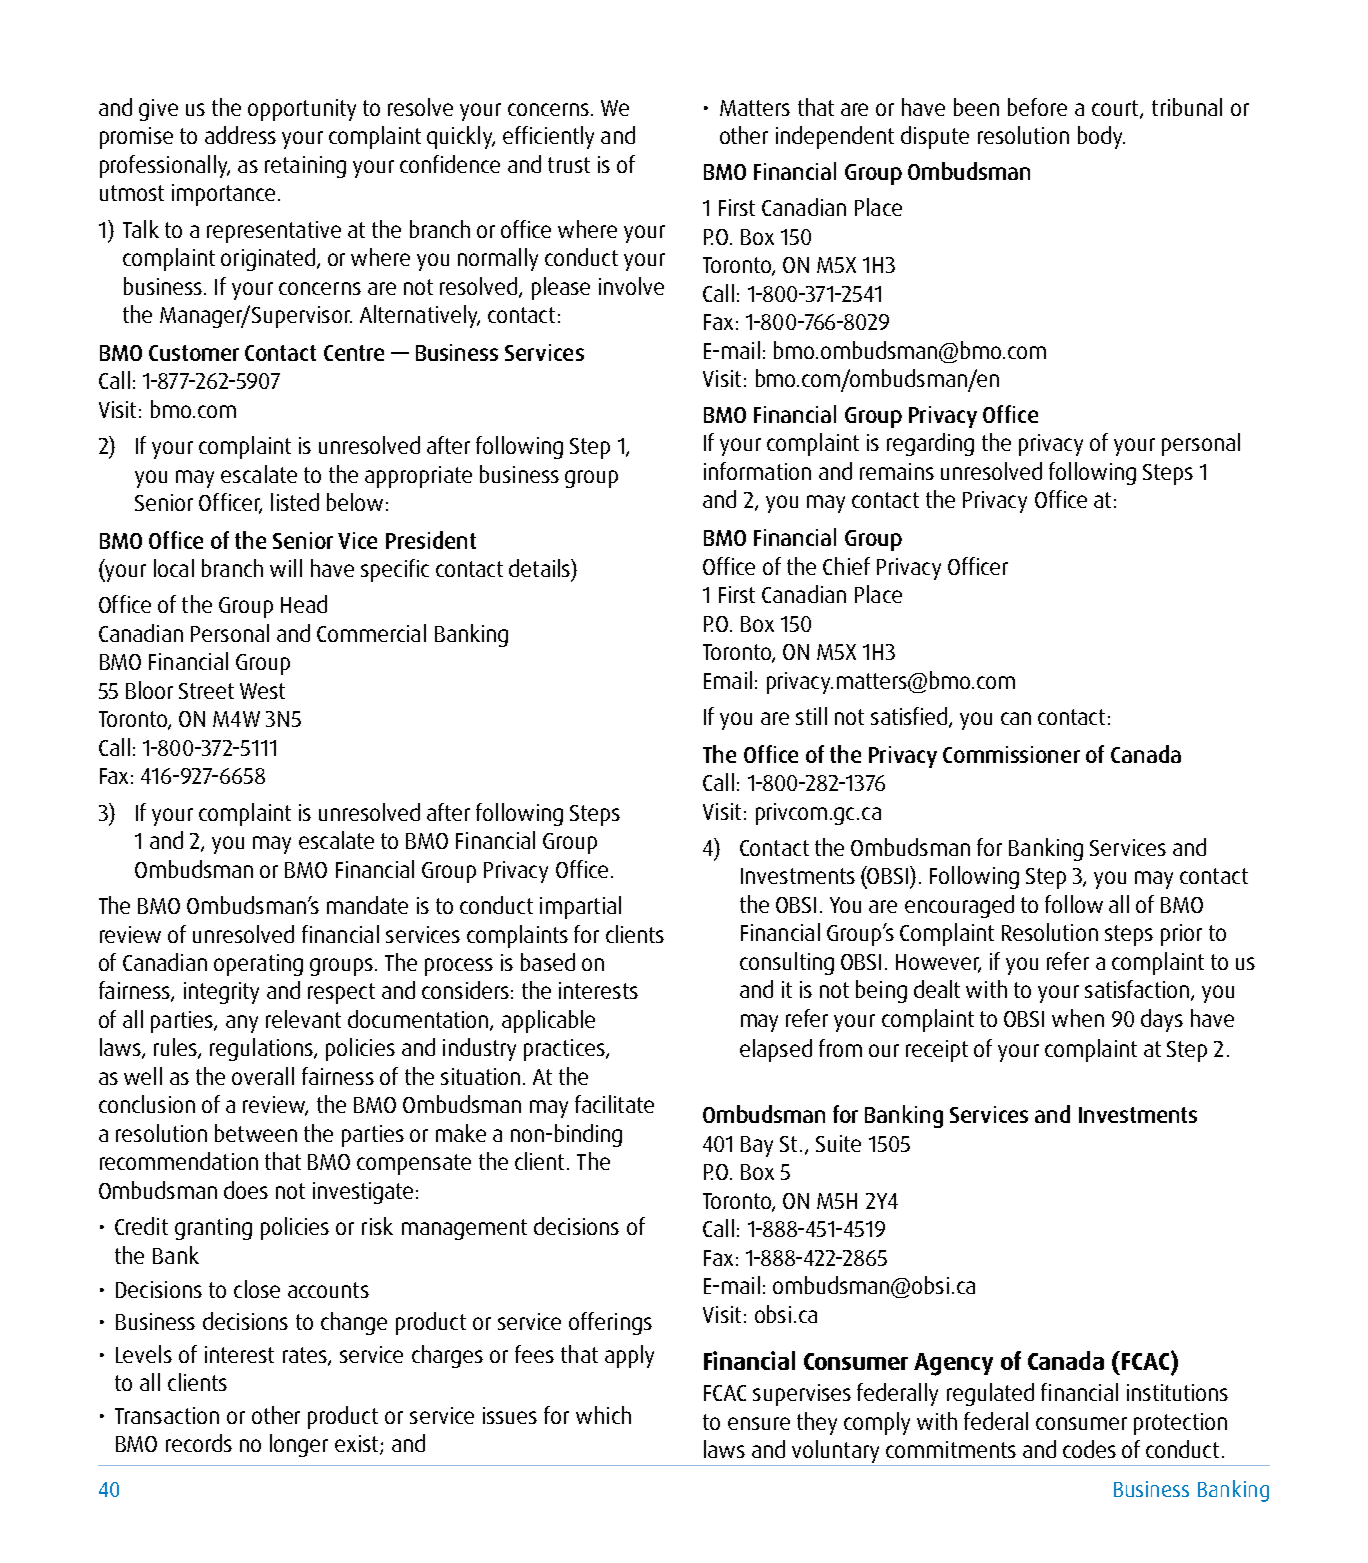 This page has width=1368, height=1563. Describe the element at coordinates (1101, 137) in the page. I see `body` at that location.
